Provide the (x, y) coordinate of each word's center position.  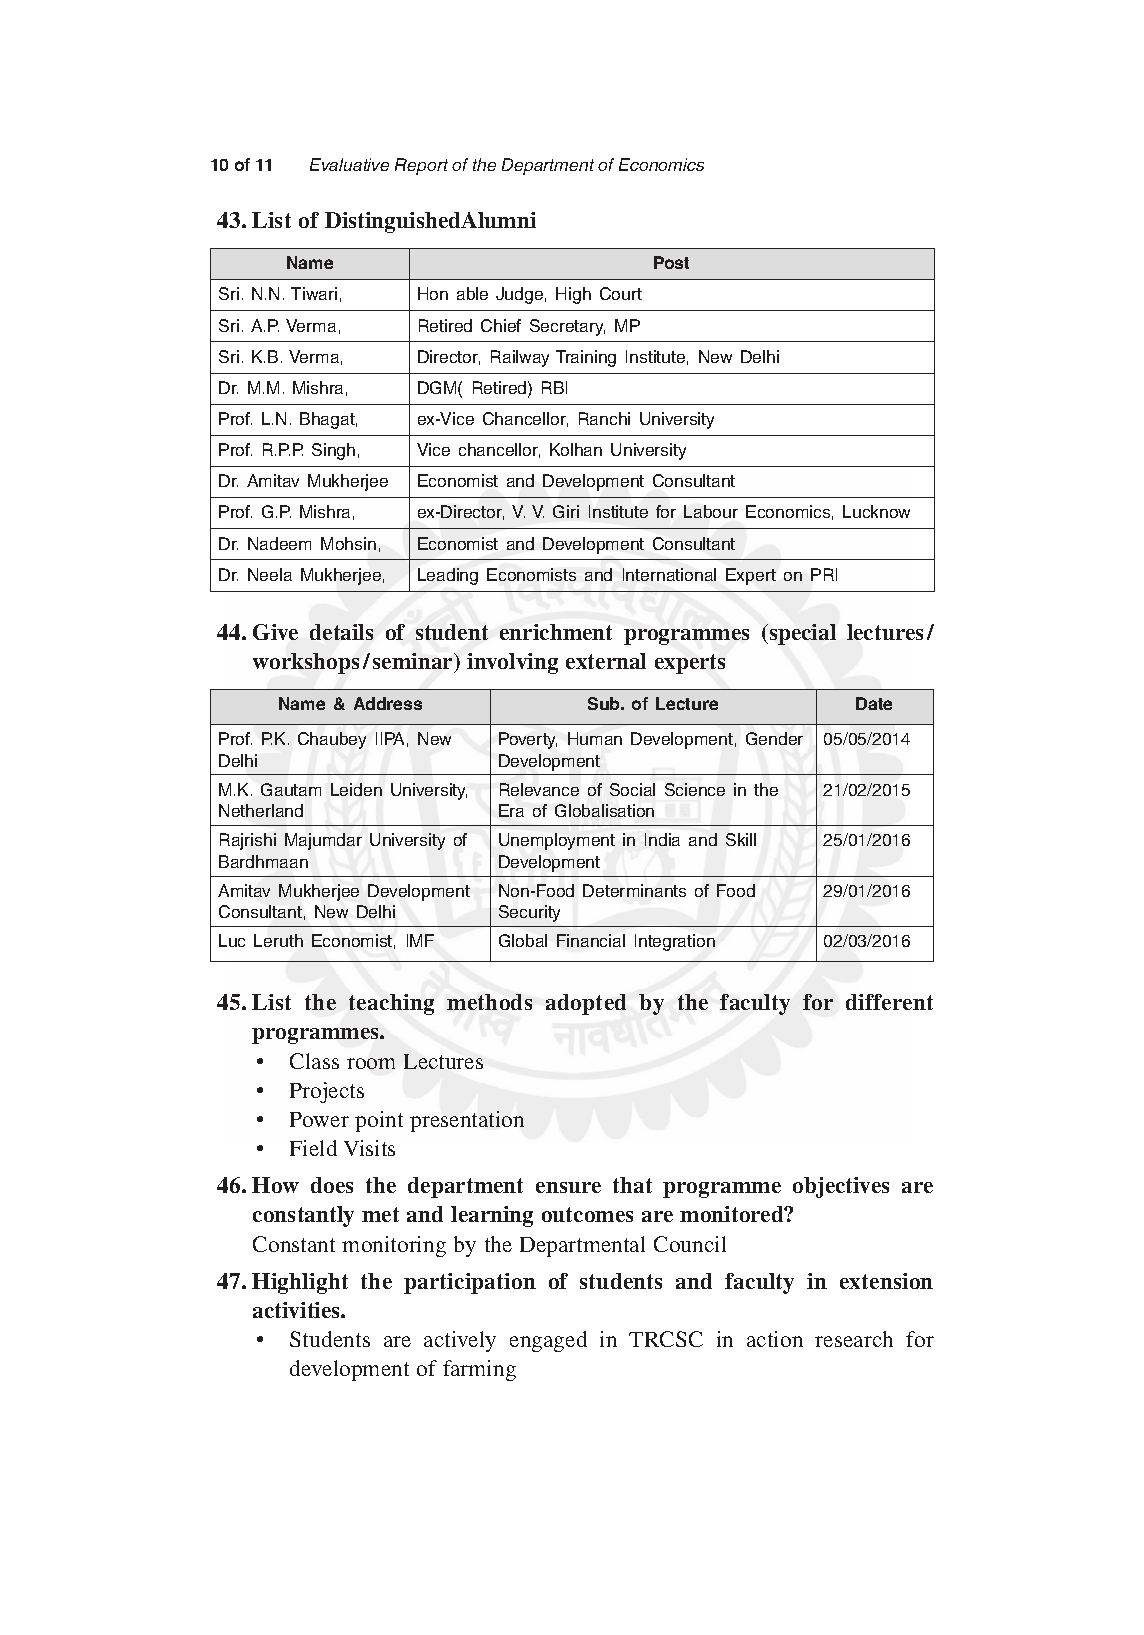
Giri (566, 511)
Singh (333, 451)
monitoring (394, 1246)
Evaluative (349, 164)
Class (314, 1061)
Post (671, 262)
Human (595, 738)
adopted (586, 1004)
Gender (774, 738)
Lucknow (876, 511)
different (889, 1002)
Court (621, 293)
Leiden (356, 789)
